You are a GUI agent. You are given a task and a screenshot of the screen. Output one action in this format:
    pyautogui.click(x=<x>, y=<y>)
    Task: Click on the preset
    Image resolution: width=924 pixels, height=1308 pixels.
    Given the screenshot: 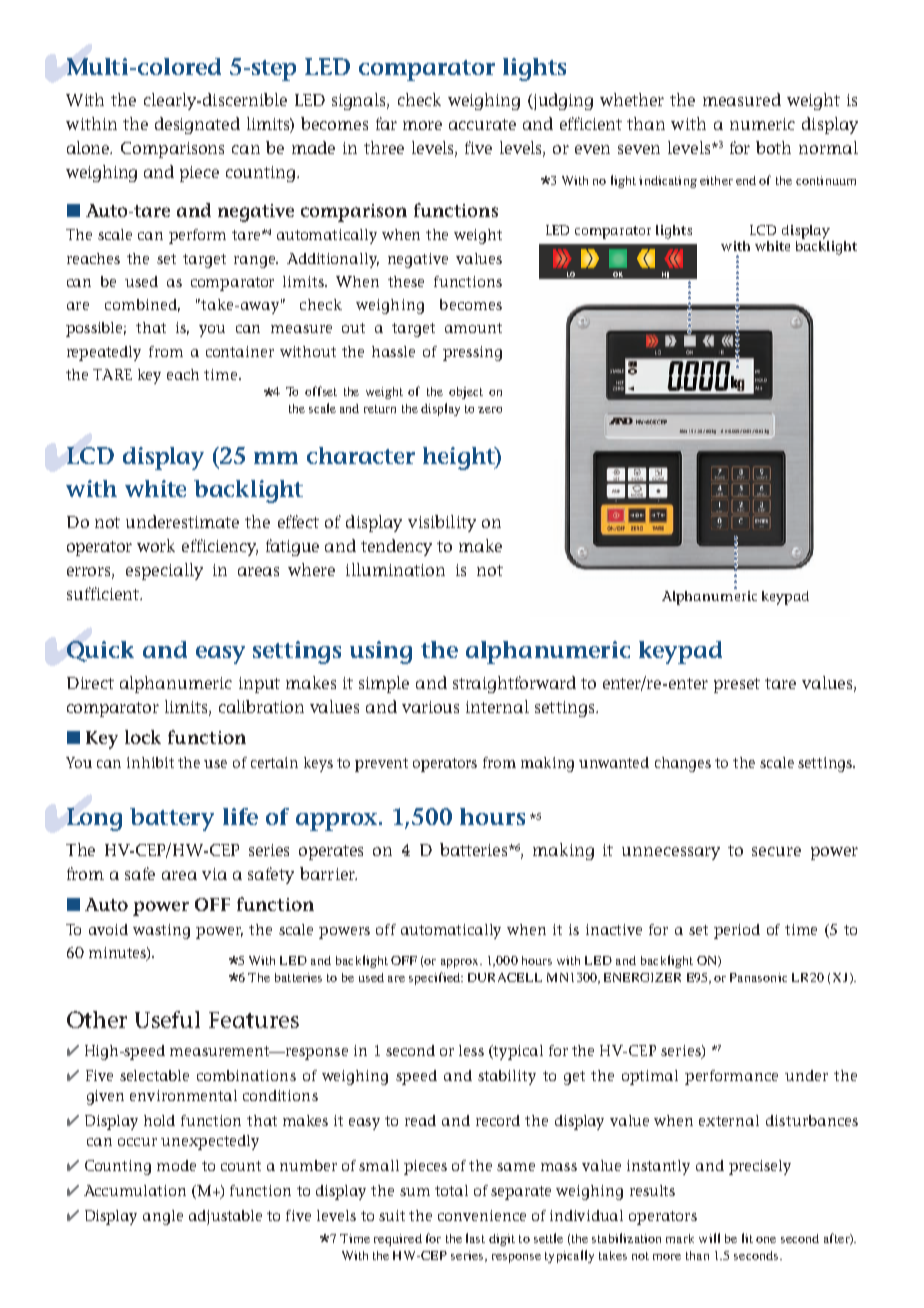 What is the action you would take?
    pyautogui.click(x=737, y=685)
